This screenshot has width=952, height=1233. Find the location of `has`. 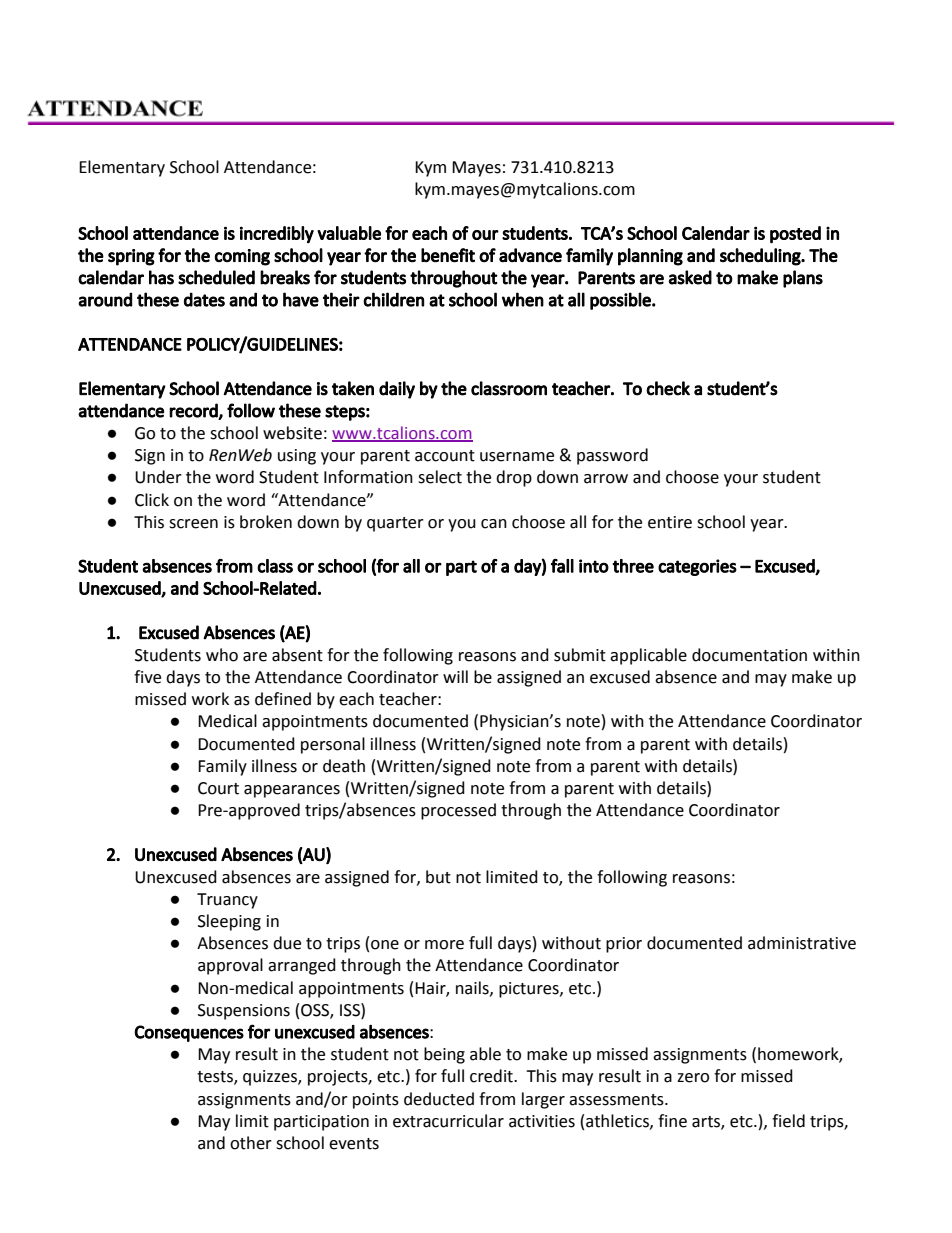

has is located at coordinates (161, 277).
